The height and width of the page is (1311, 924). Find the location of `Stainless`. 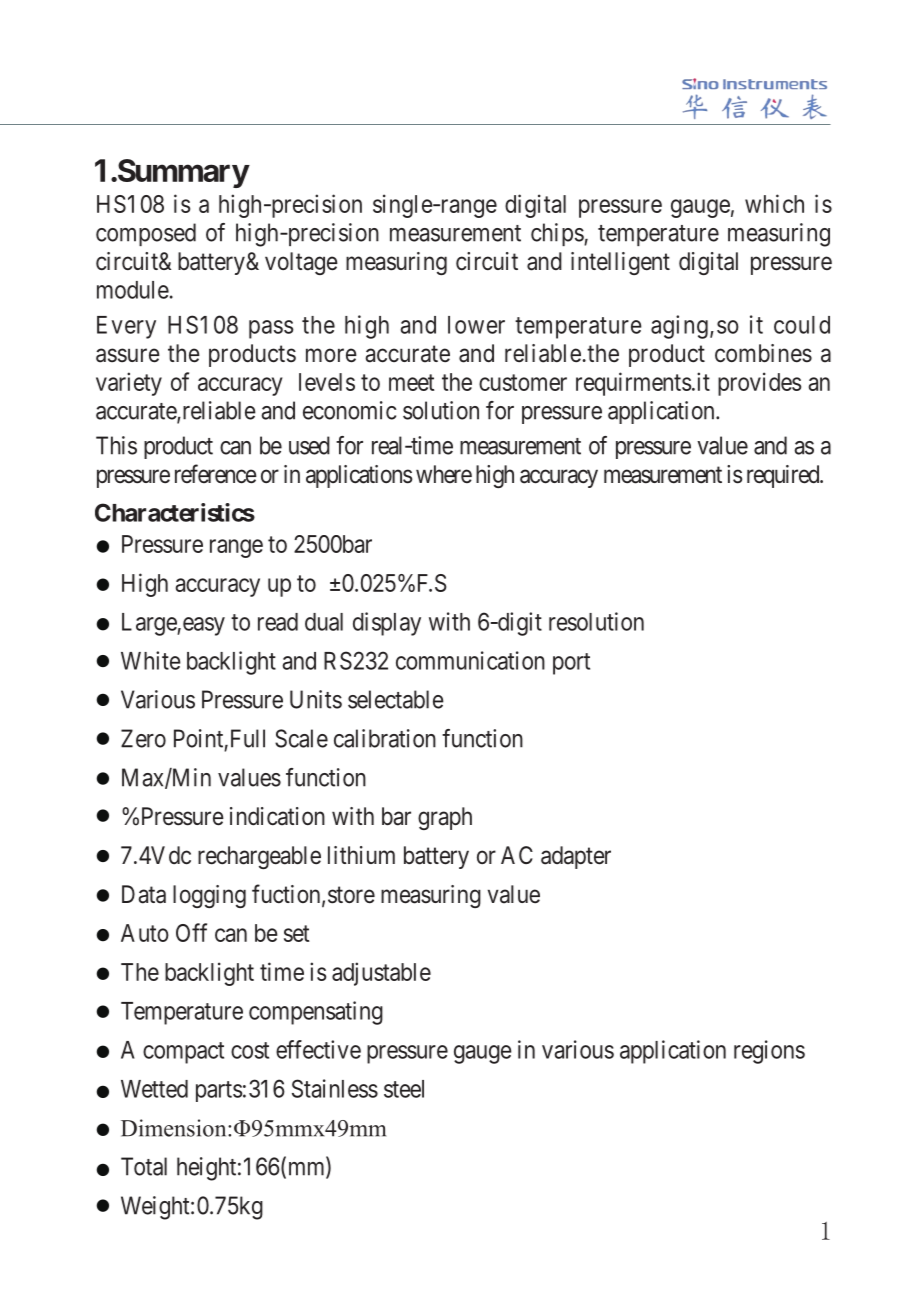

Stainless is located at coordinates (335, 1088).
